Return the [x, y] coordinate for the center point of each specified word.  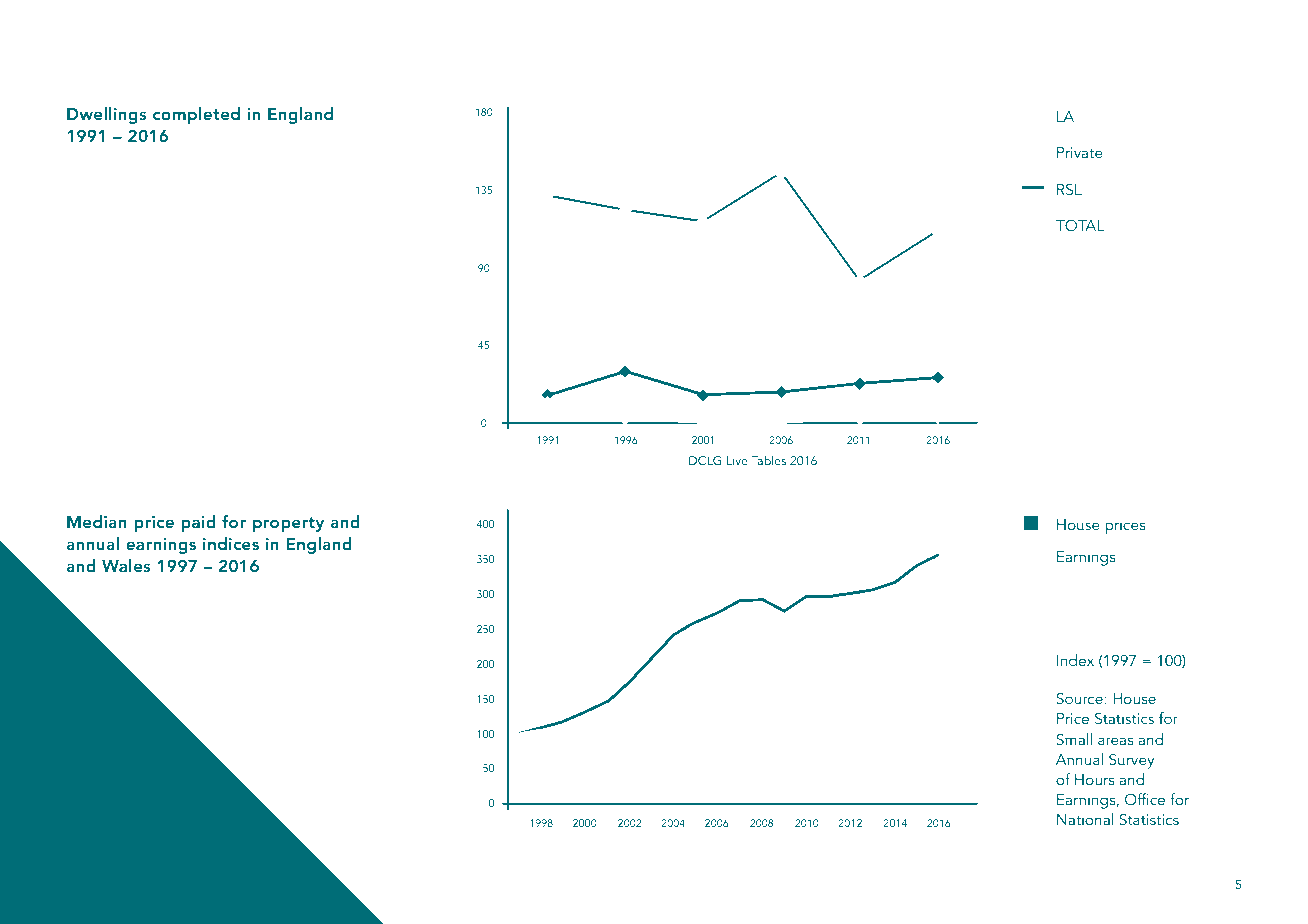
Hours [1094, 779]
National [1085, 819]
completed [196, 115]
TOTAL [1080, 225]
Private [1080, 152]
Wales [126, 565]
